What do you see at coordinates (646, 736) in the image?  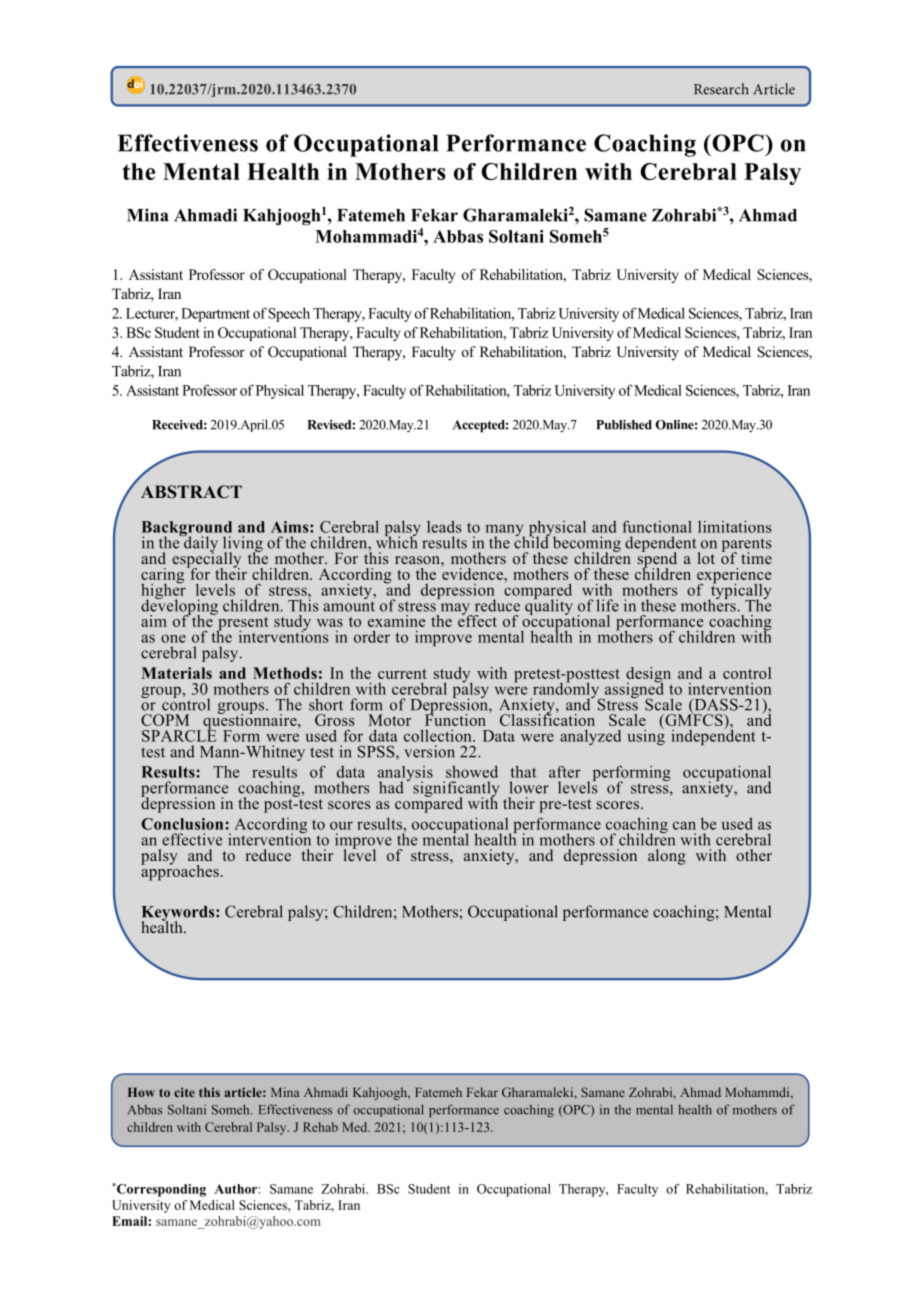 I see `using` at bounding box center [646, 736].
